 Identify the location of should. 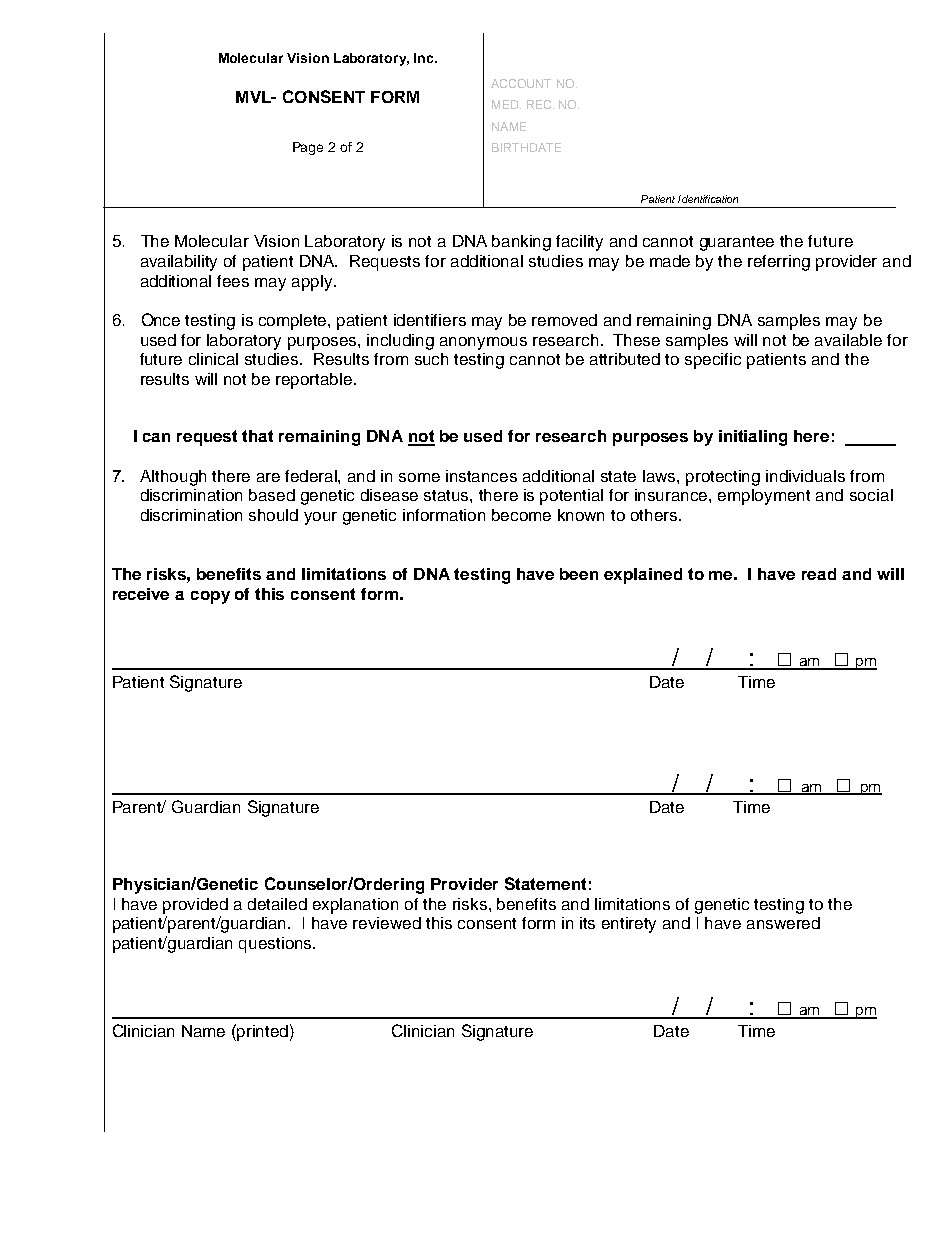
(273, 515).
